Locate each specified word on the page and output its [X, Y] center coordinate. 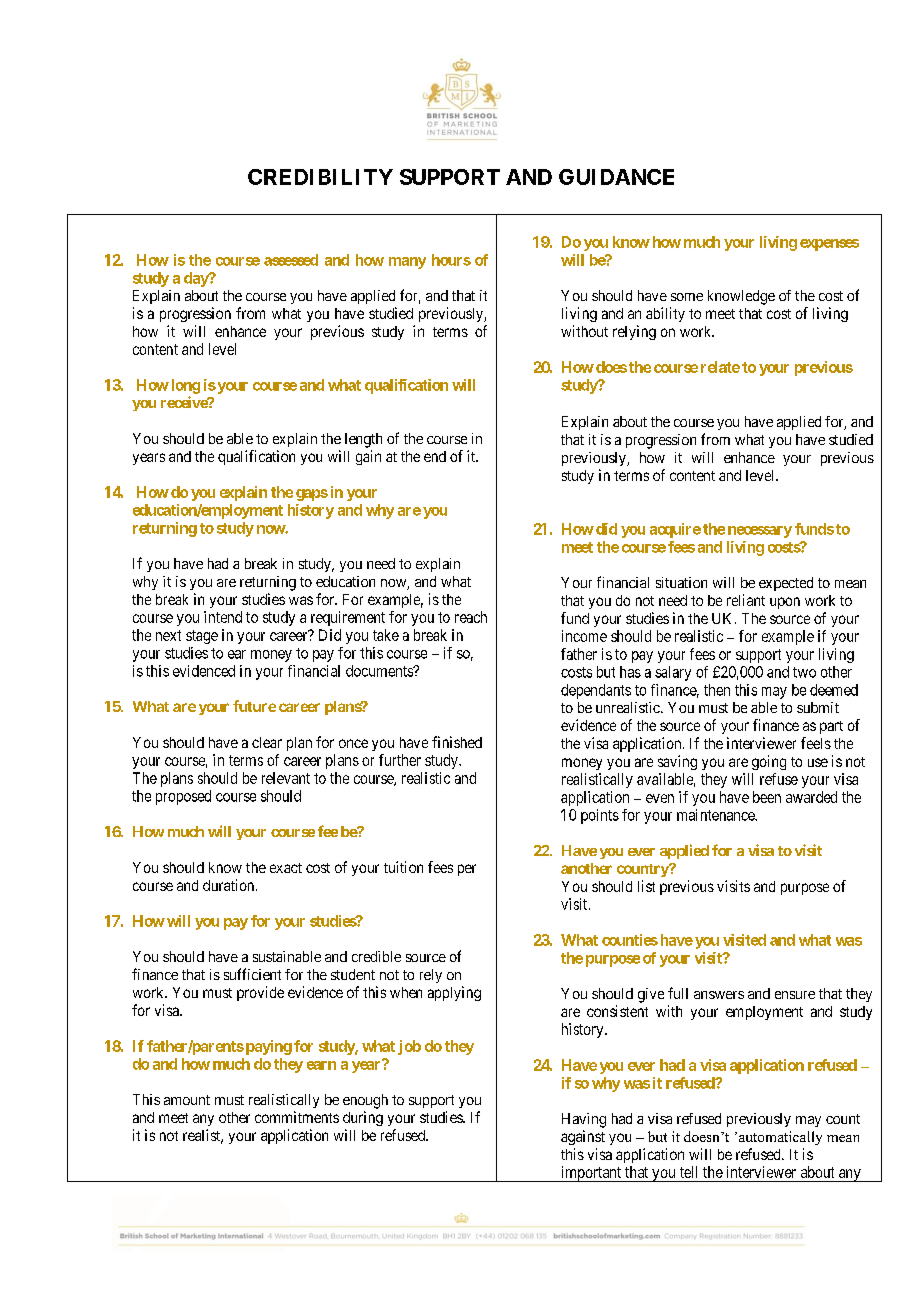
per [467, 870]
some [687, 297]
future [254, 706]
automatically [780, 1138]
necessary [760, 532]
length [363, 440]
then [717, 690]
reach [471, 617]
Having [584, 1120]
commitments [297, 1117]
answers [719, 995]
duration [230, 885]
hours [451, 260]
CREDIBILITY [320, 177]
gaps [312, 495]
